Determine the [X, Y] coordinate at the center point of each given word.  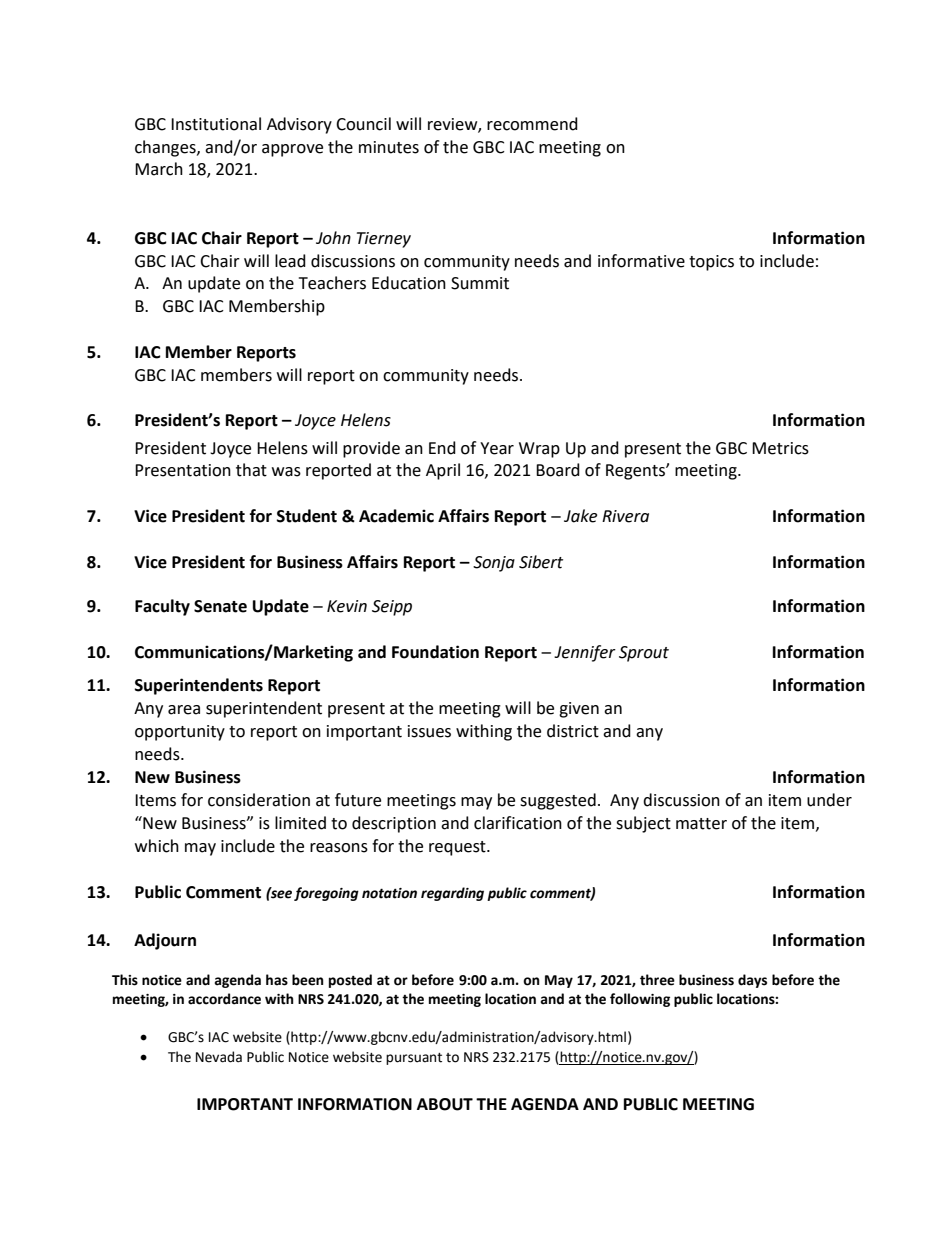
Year [497, 448]
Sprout [644, 654]
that [251, 470]
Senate [220, 606]
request [458, 848]
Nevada [219, 1057]
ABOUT [445, 1104]
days [752, 981]
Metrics [780, 448]
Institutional [216, 124]
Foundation [435, 652]
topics [711, 263]
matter [701, 824]
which [157, 846]
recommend [532, 124]
